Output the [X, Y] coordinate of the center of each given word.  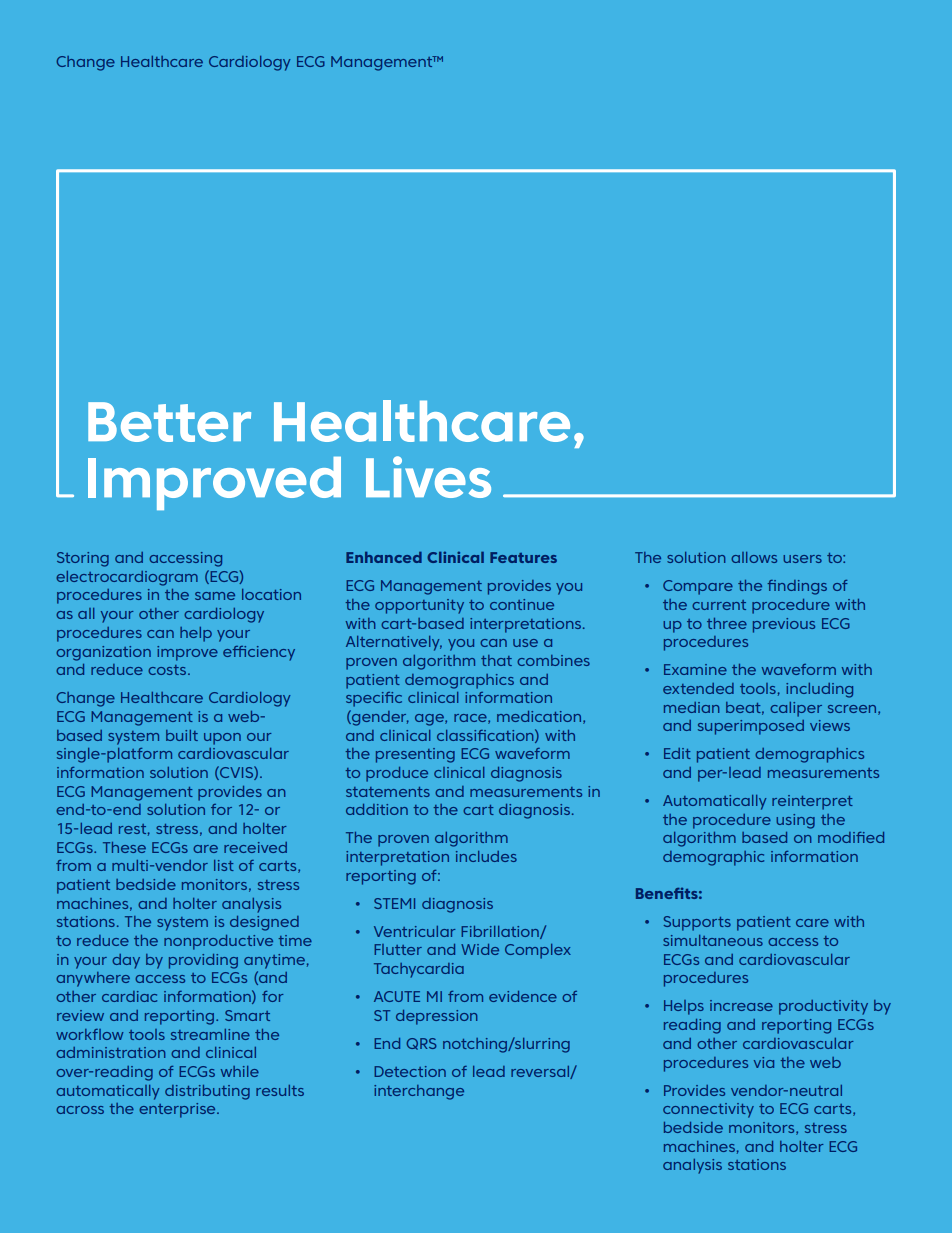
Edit [677, 753]
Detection [410, 1071]
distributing [207, 1092]
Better [169, 422]
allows [754, 557]
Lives [428, 477]
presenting [415, 755]
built [182, 735]
